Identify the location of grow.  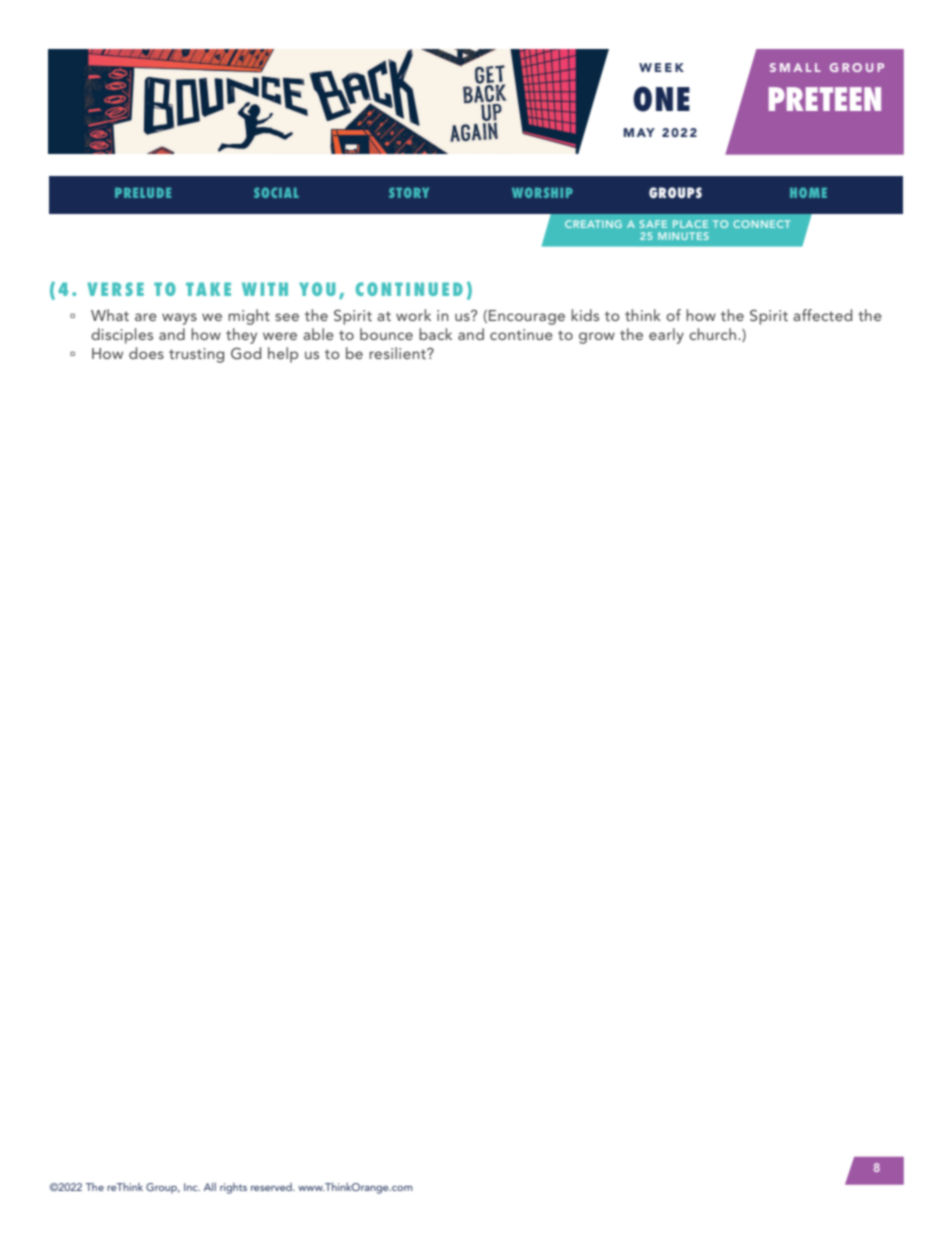
(597, 338).
